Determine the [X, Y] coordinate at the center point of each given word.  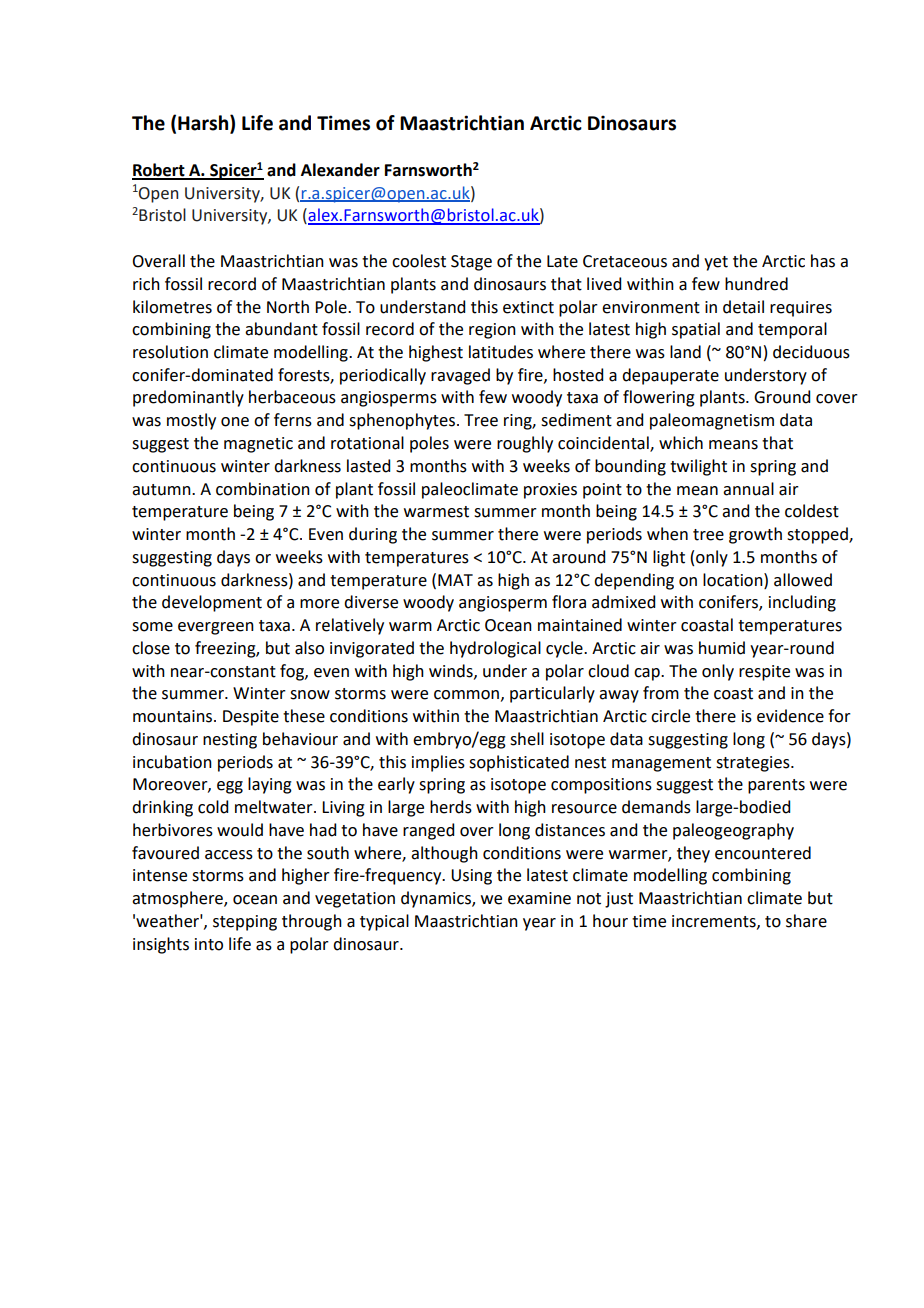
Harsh [204, 123]
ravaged [460, 376]
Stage [471, 263]
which [681, 443]
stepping [245, 923]
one [235, 422]
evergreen [216, 628]
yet [716, 263]
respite [764, 673]
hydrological [495, 649]
